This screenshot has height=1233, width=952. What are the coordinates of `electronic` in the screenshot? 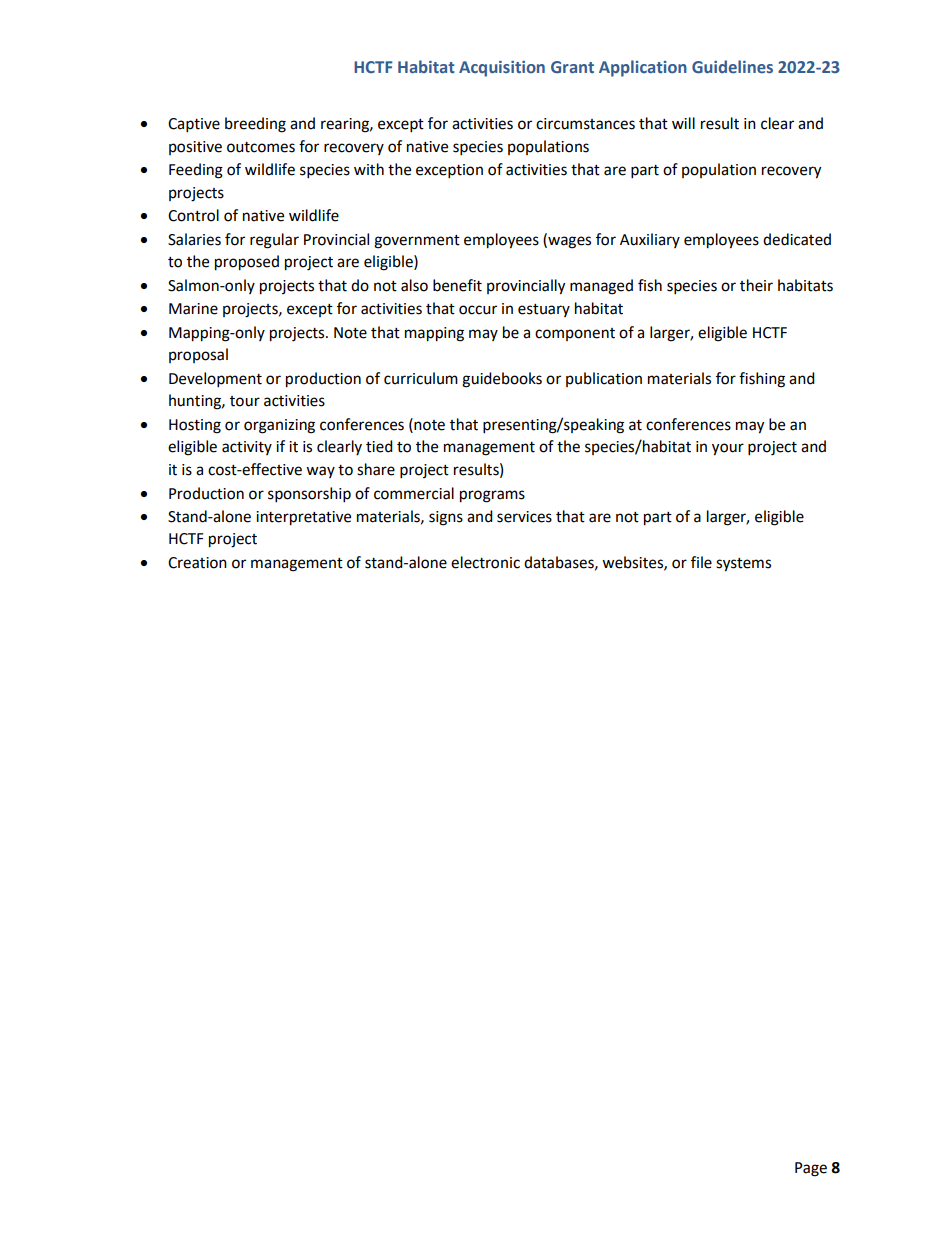 It's located at (485, 562).
